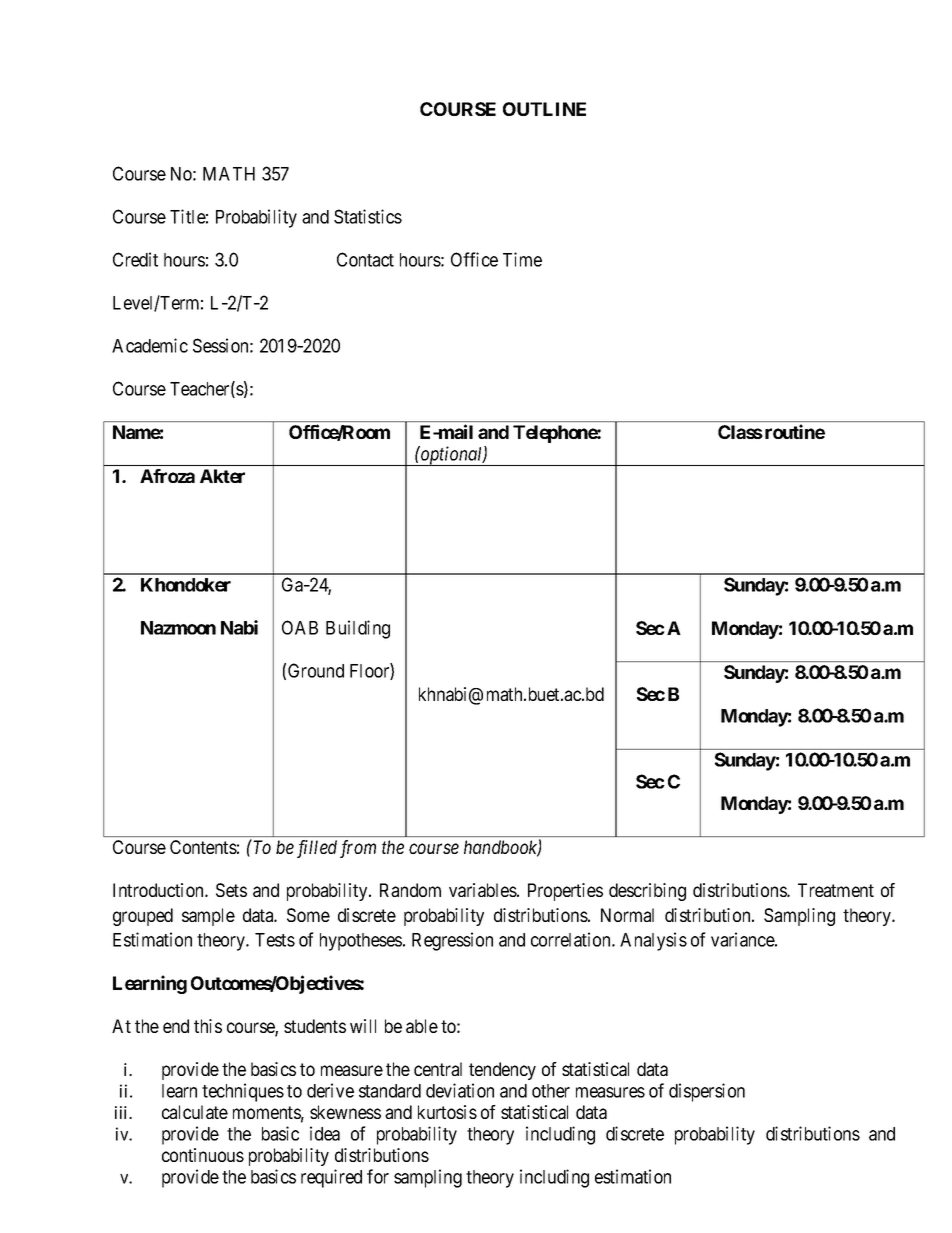 Image resolution: width=952 pixels, height=1233 pixels. What do you see at coordinates (522, 259) in the screenshot?
I see `Time` at bounding box center [522, 259].
